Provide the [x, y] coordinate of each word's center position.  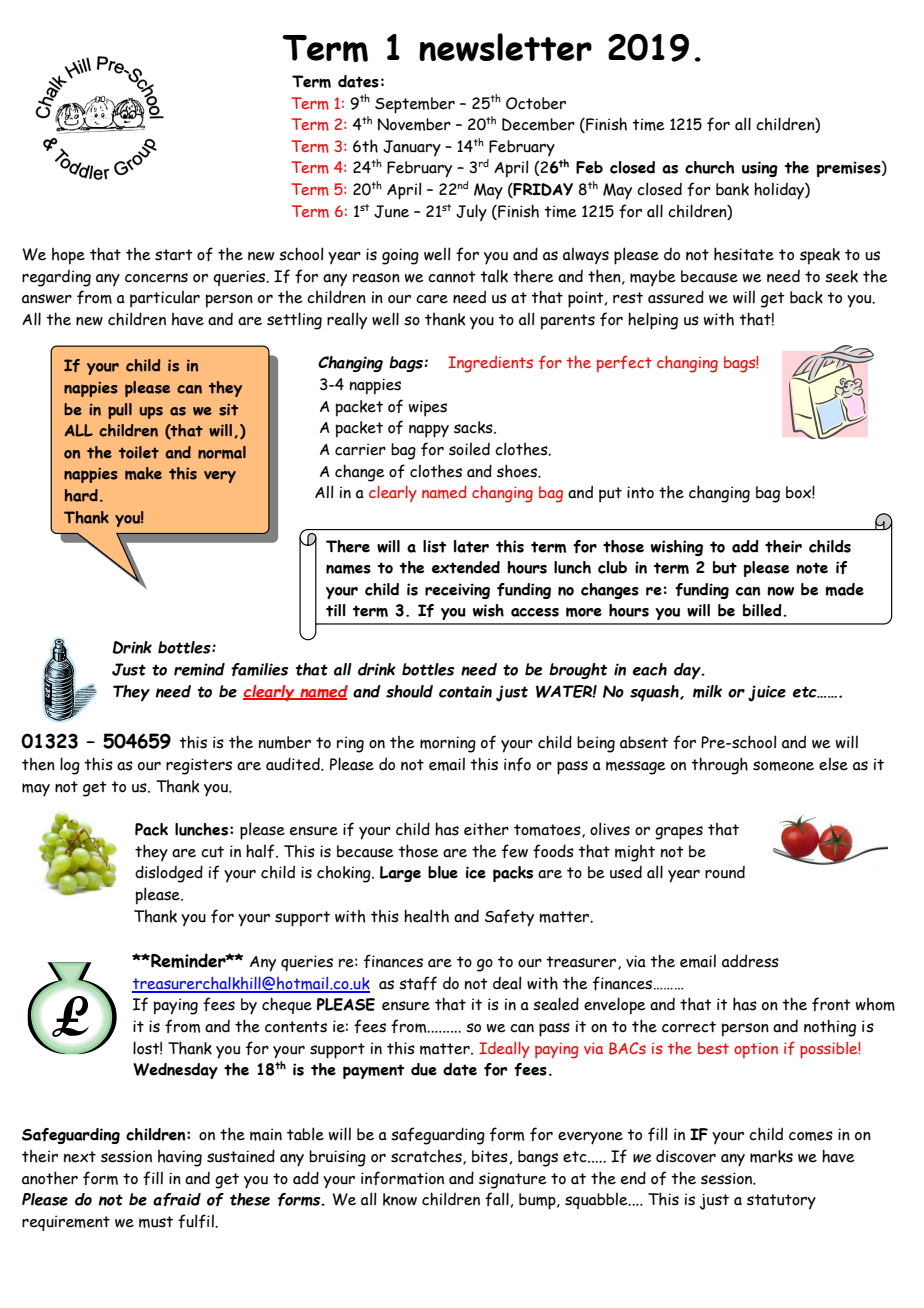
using [760, 169]
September [415, 105]
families [259, 669]
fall [497, 1199]
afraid [177, 1199]
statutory [781, 1201]
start [174, 255]
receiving [457, 591]
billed [763, 610]
